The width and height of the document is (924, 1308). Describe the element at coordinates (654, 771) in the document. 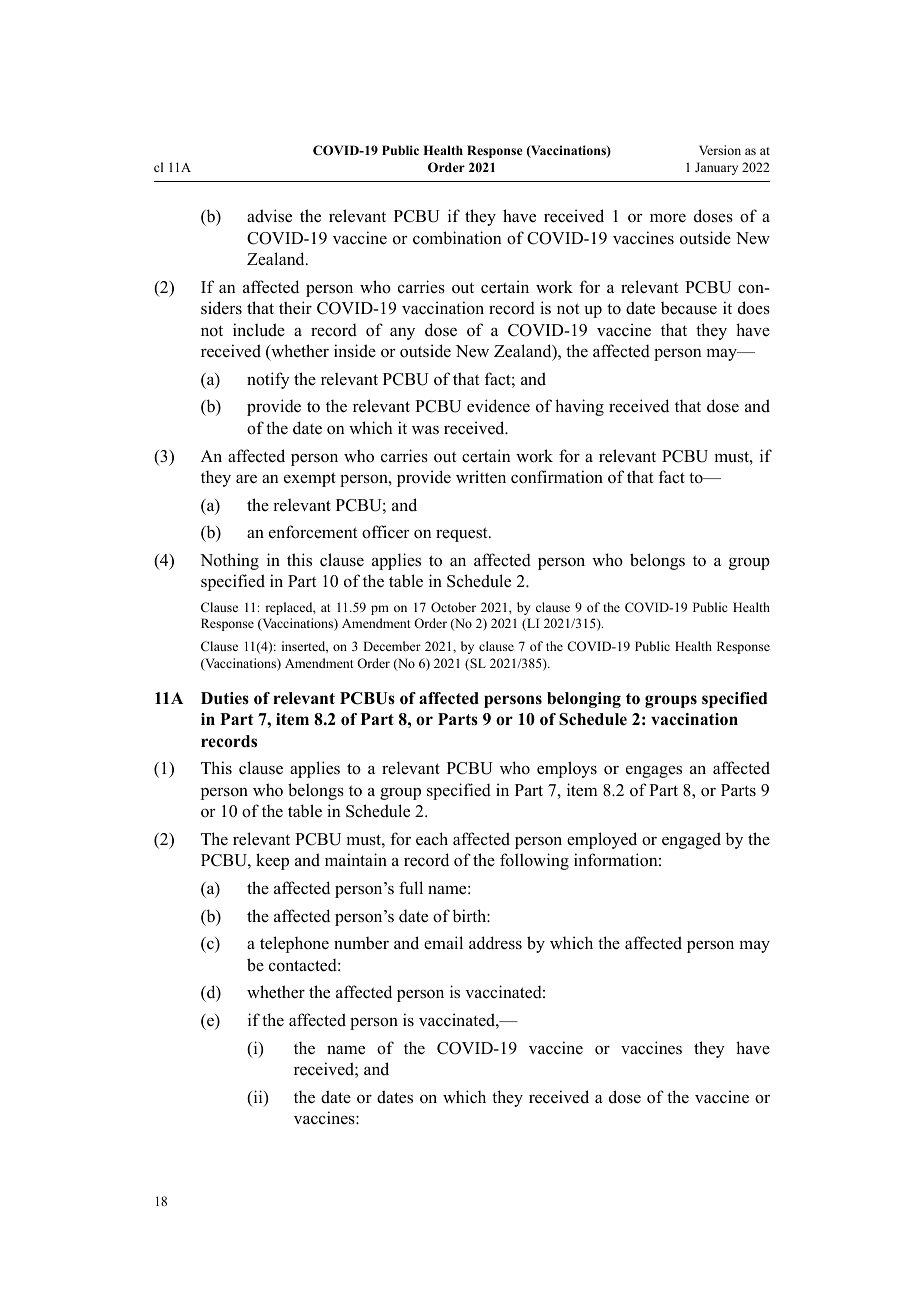

I see `engages` at that location.
